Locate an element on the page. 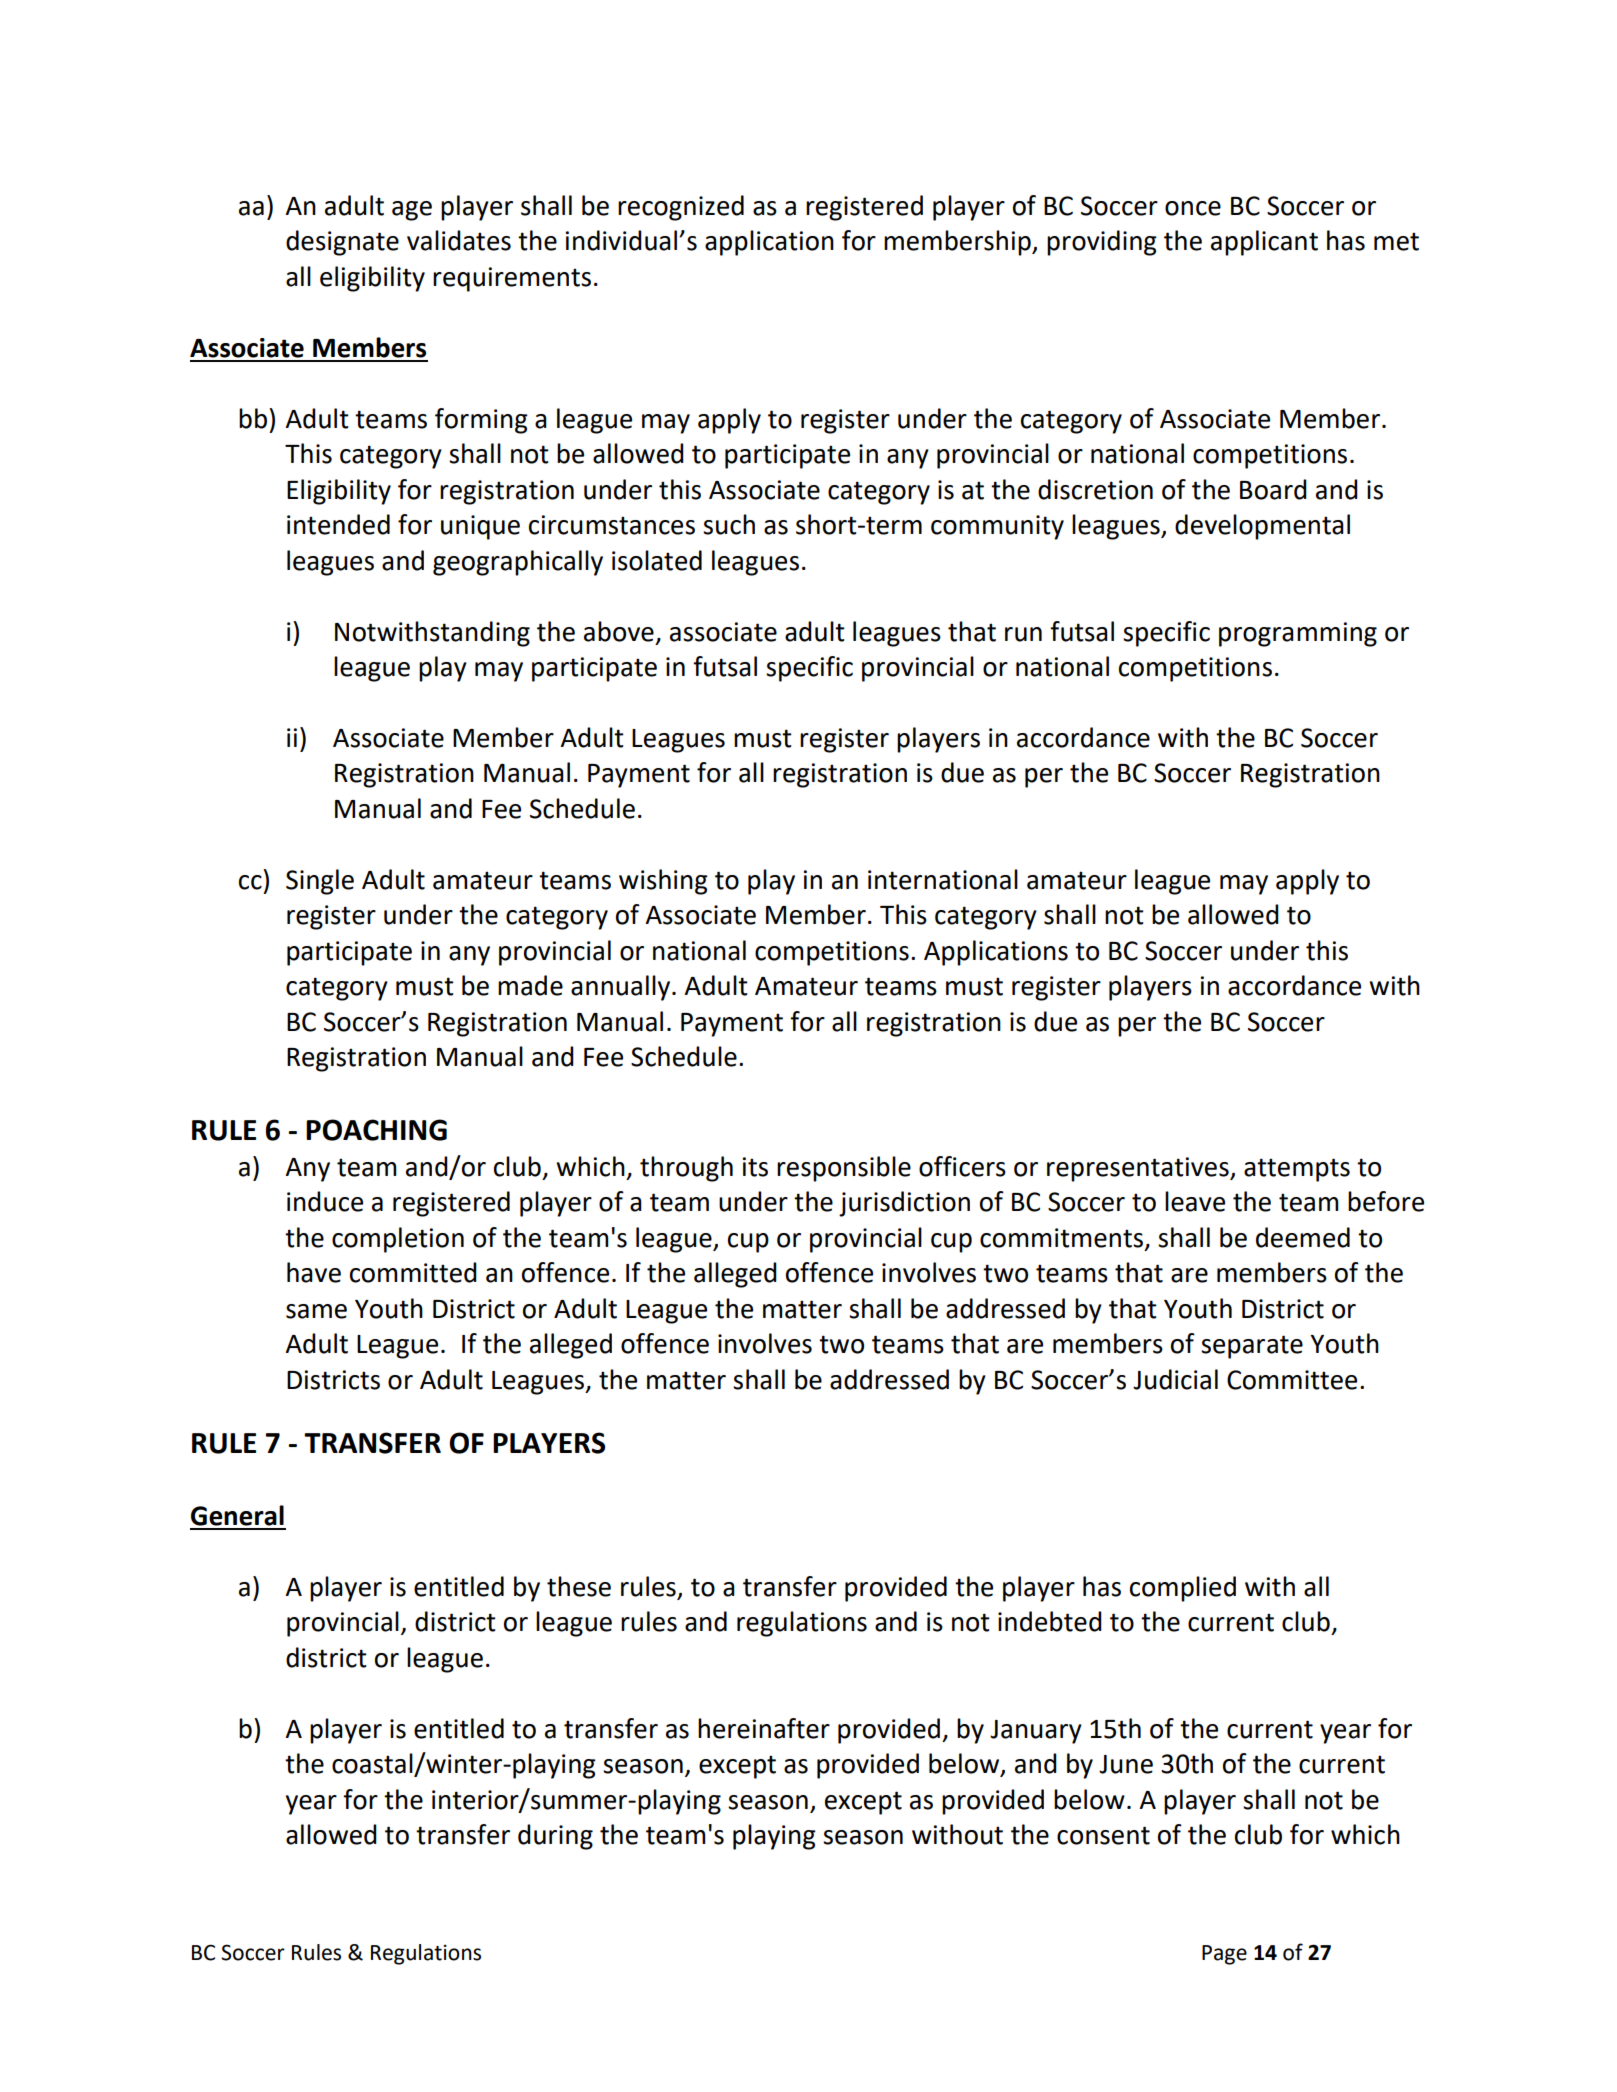 This image has height=2092, width=1617. during is located at coordinates (555, 1837).
